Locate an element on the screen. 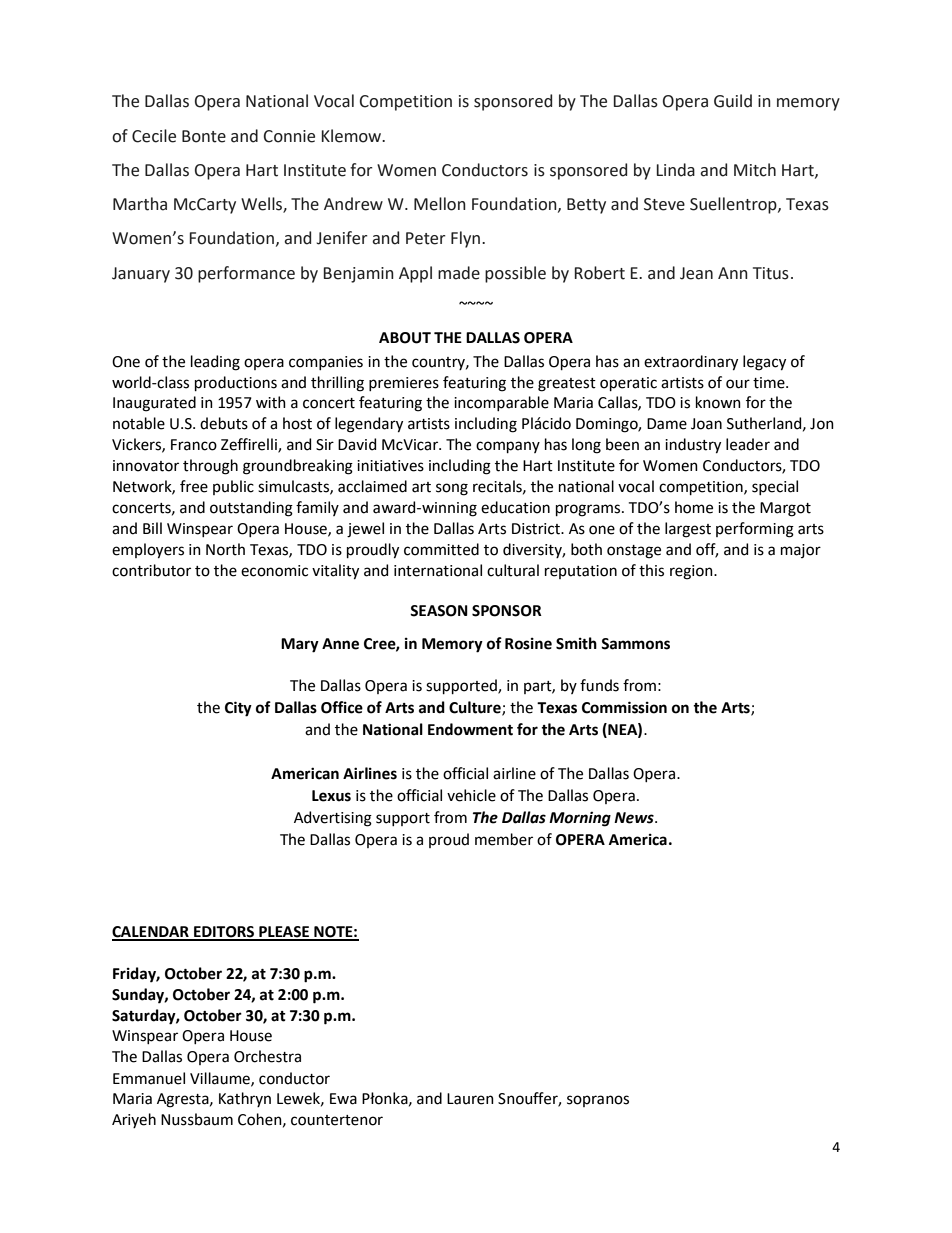 This screenshot has height=1233, width=952. EDITORS is located at coordinates (224, 933).
